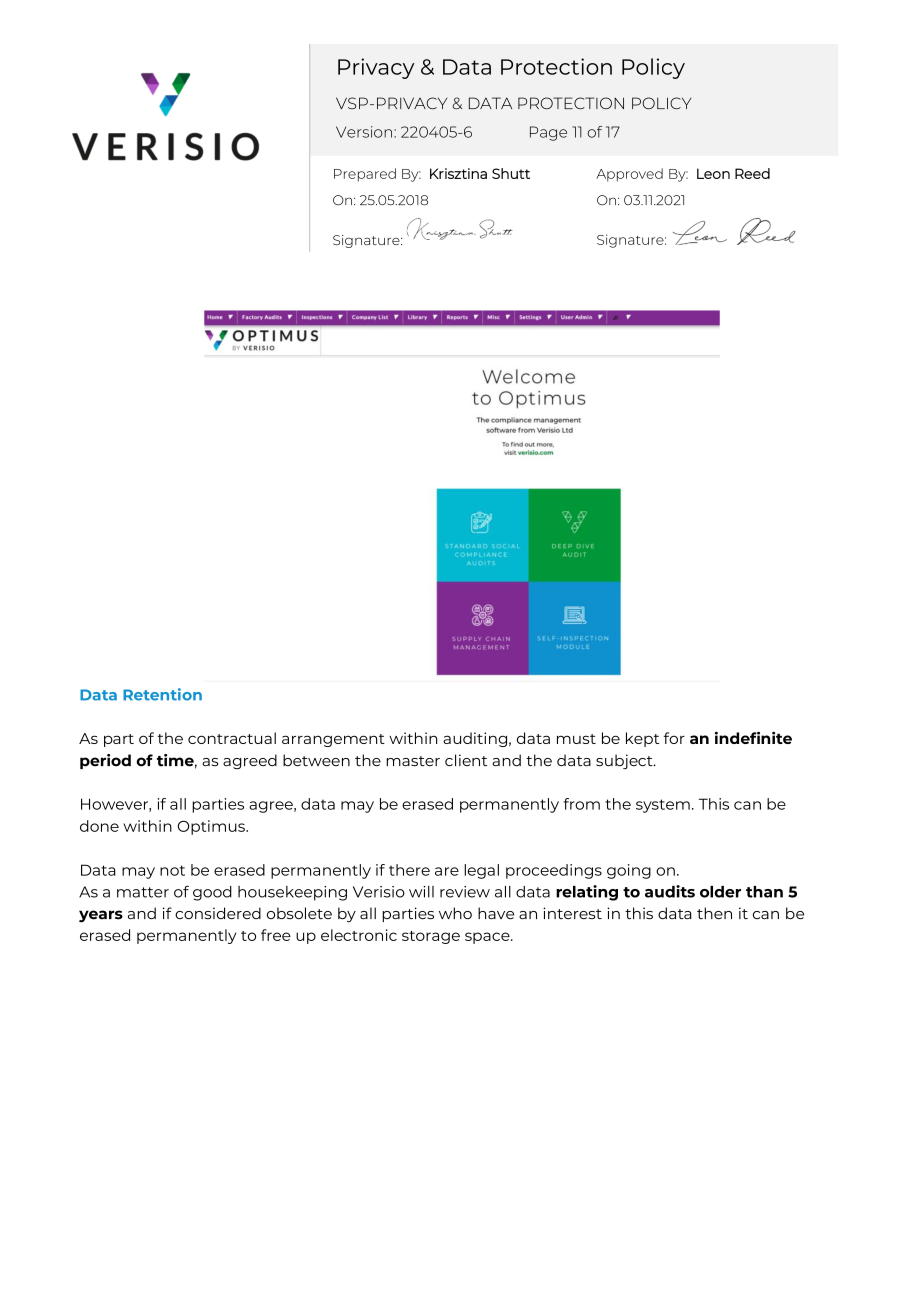 The width and height of the page is (924, 1308). What do you see at coordinates (713, 173) in the page?
I see `Leon` at bounding box center [713, 173].
